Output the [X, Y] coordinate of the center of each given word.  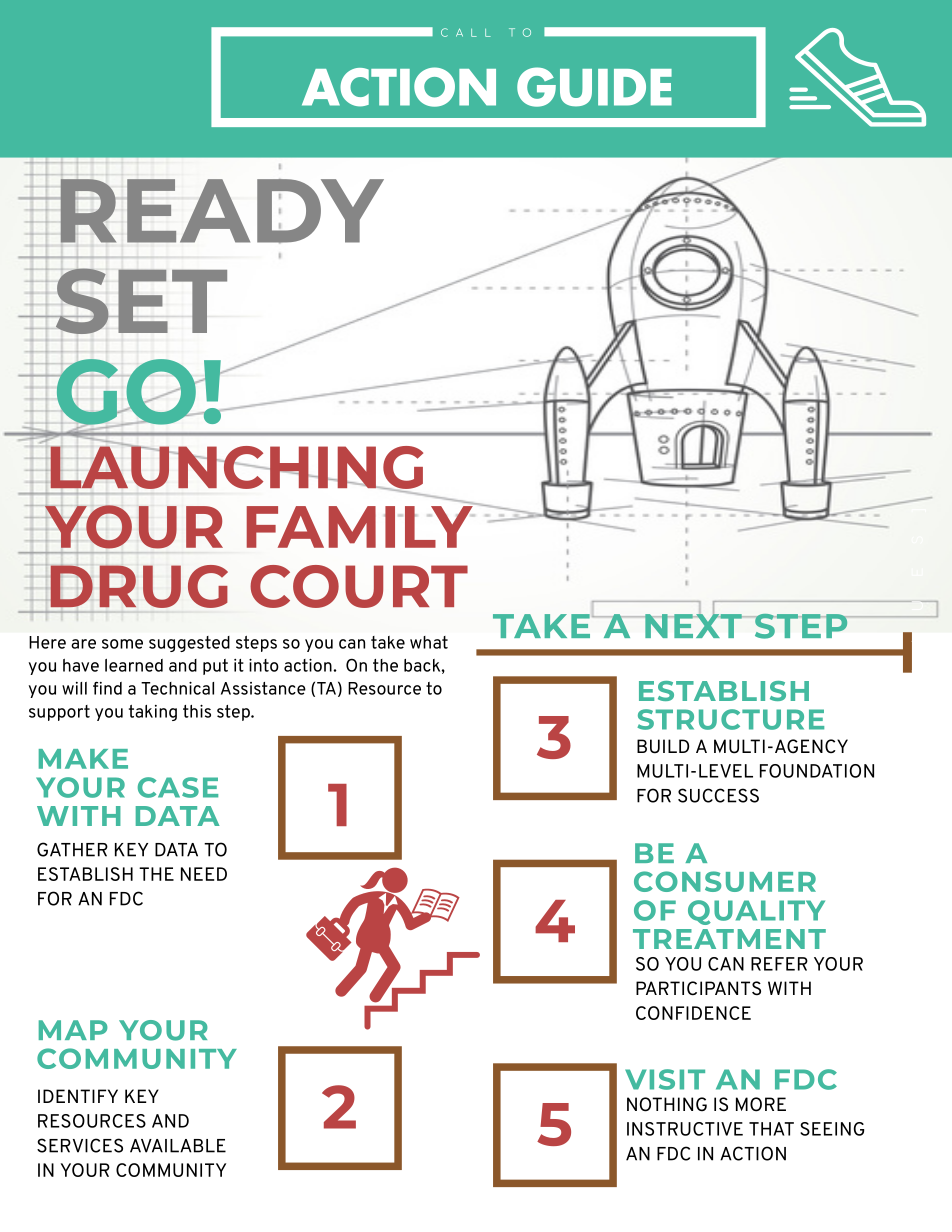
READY [221, 212]
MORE [761, 1104]
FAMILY [361, 525]
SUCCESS [718, 795]
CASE [178, 787]
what [429, 642]
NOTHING [667, 1104]
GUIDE [594, 87]
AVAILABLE [178, 1146]
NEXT [693, 624]
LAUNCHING [235, 467]
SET [140, 301]
